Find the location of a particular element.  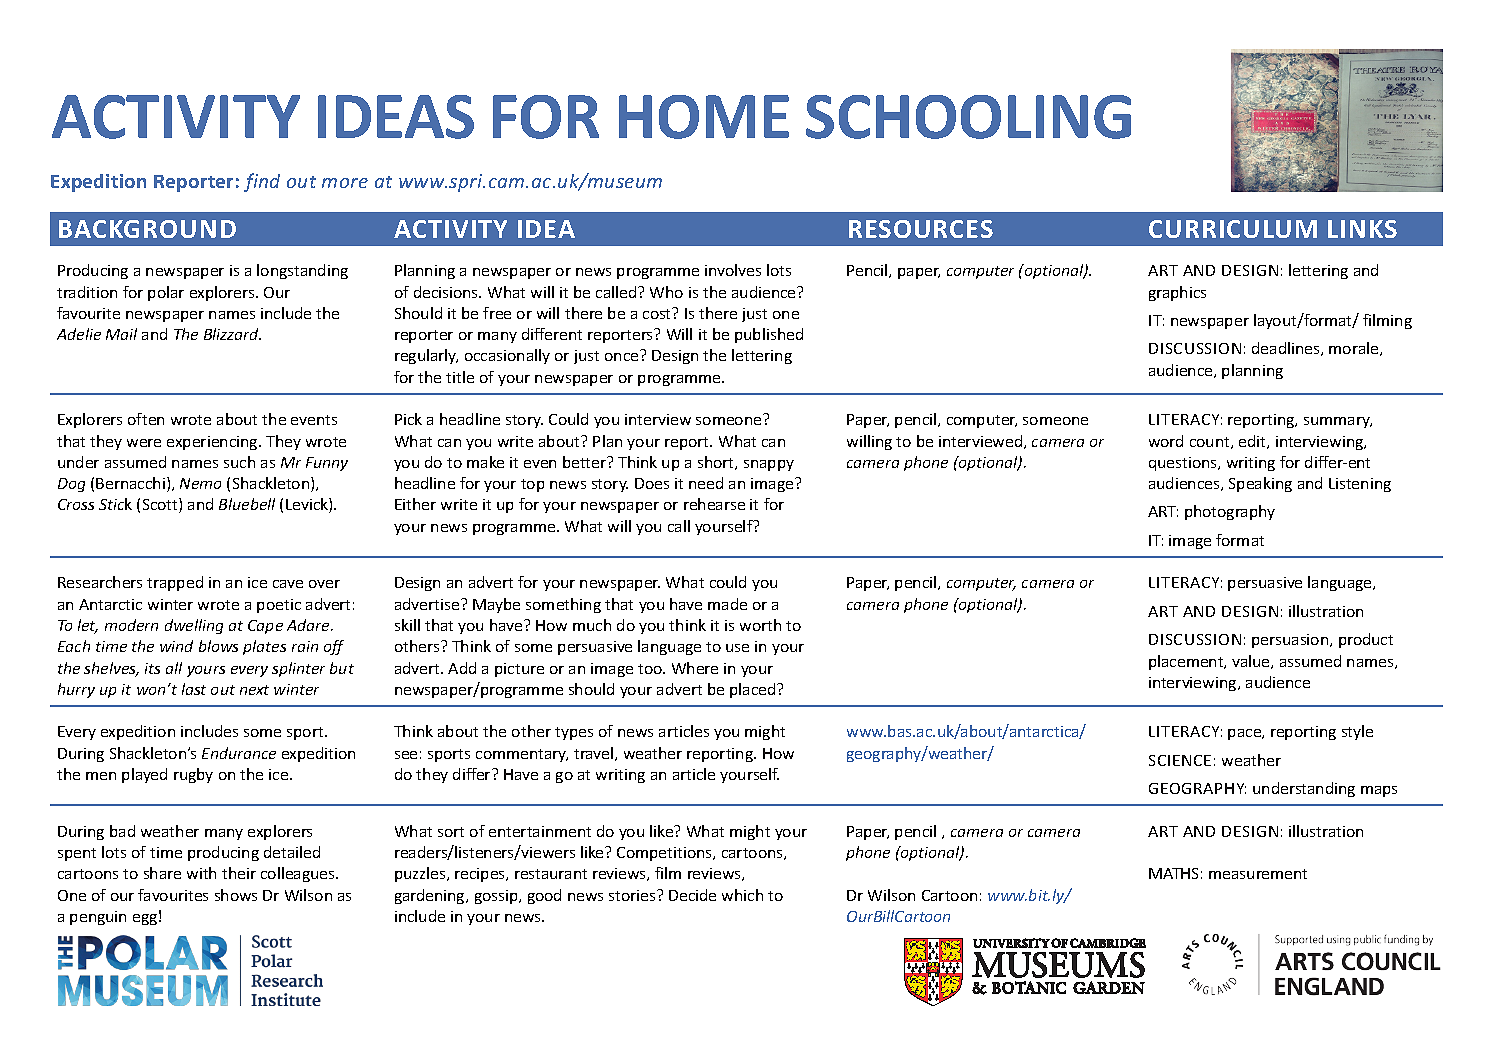

find is located at coordinates (262, 182).
